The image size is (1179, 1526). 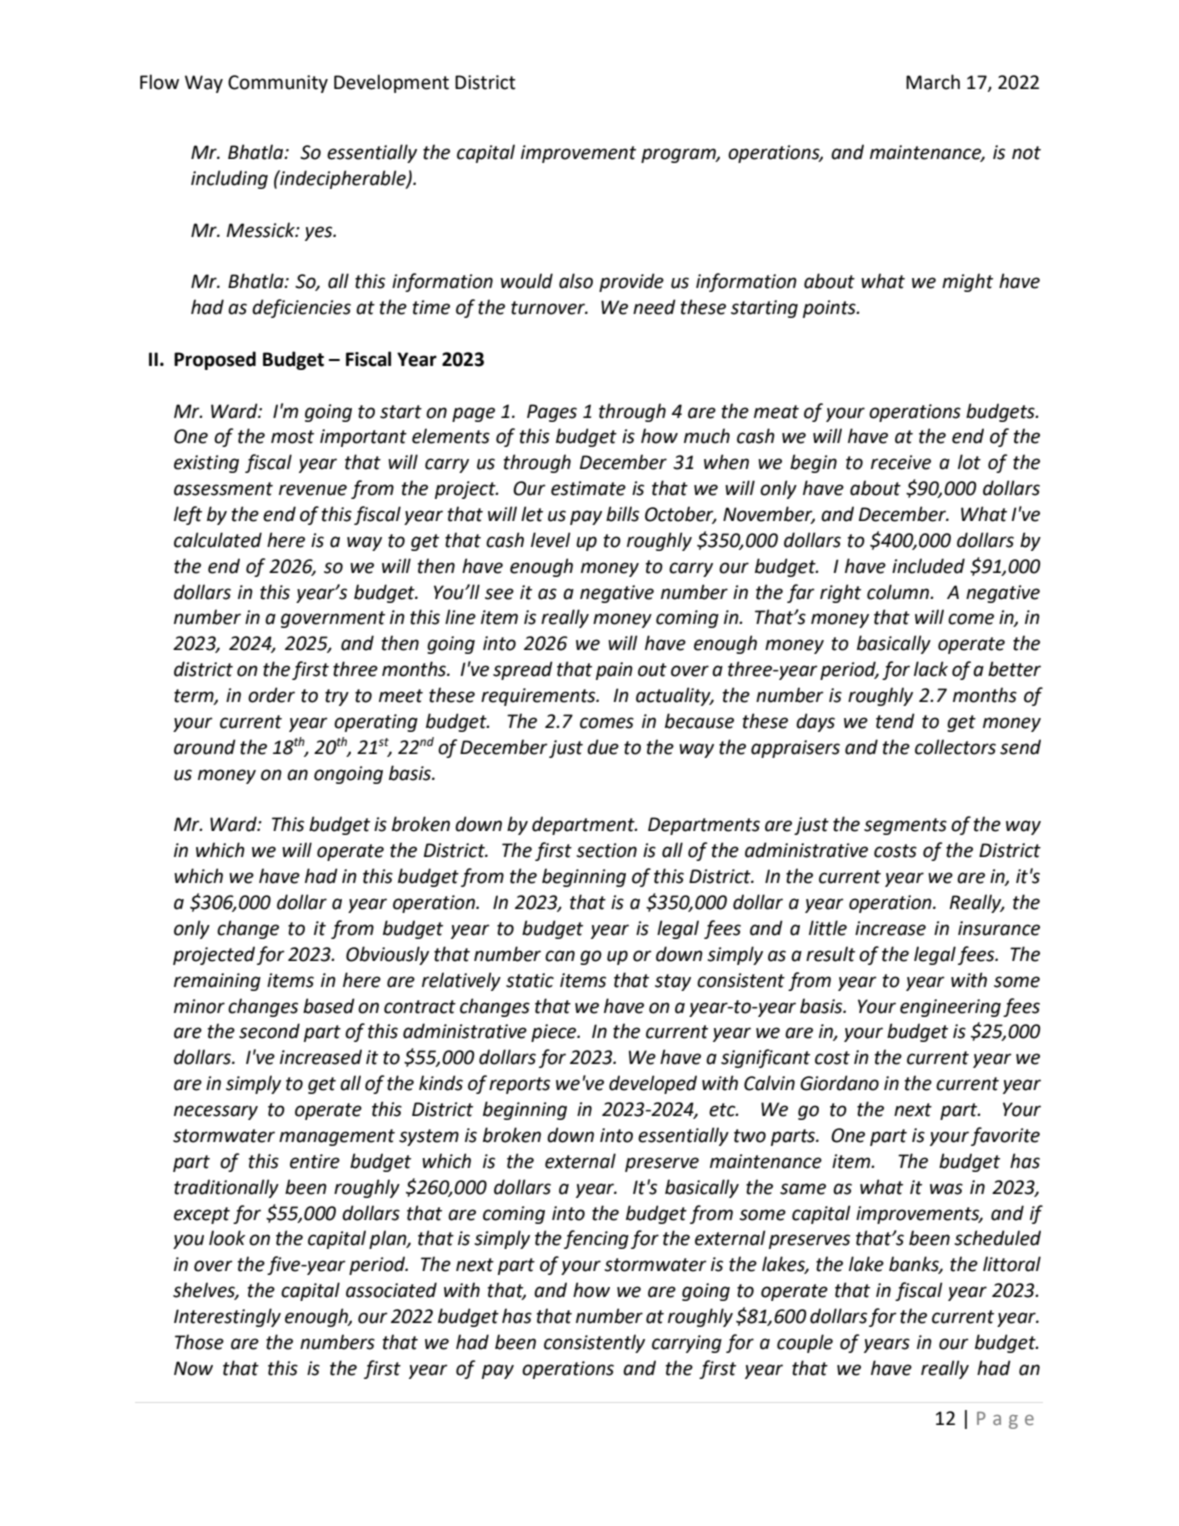 What do you see at coordinates (622, 514) in the image?
I see `bills` at bounding box center [622, 514].
